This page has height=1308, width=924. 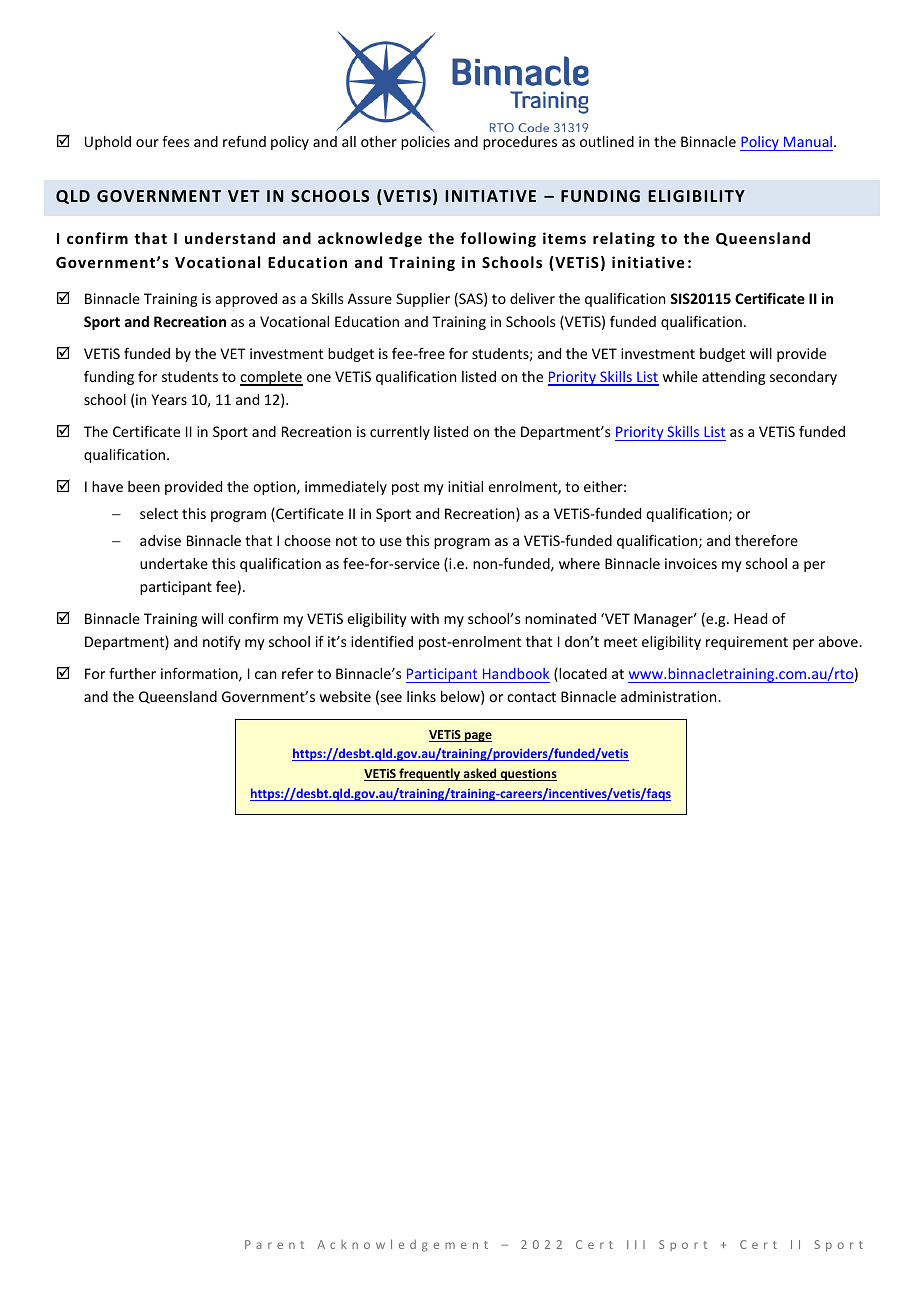 I want to click on requirement, so click(x=747, y=643).
